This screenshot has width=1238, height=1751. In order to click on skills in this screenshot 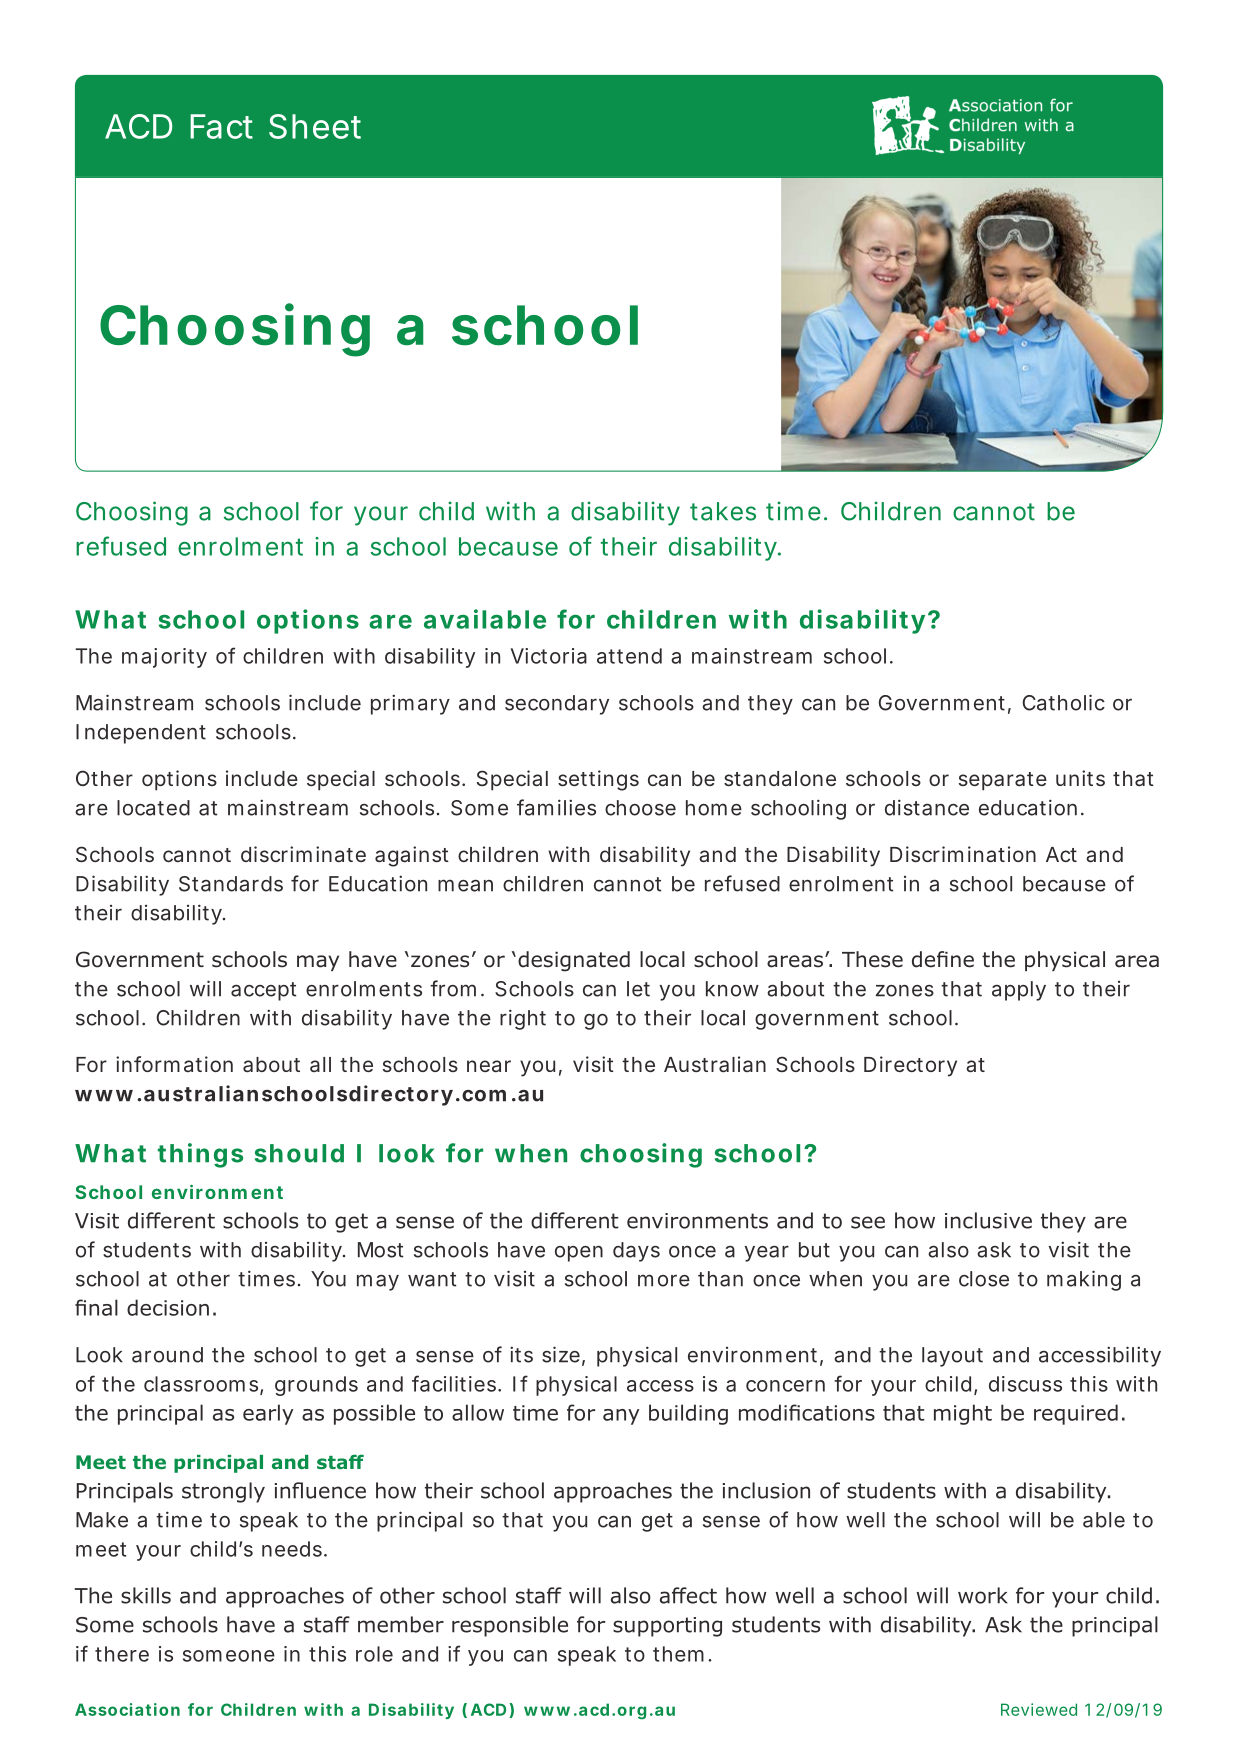, I will do `click(146, 1595)`.
